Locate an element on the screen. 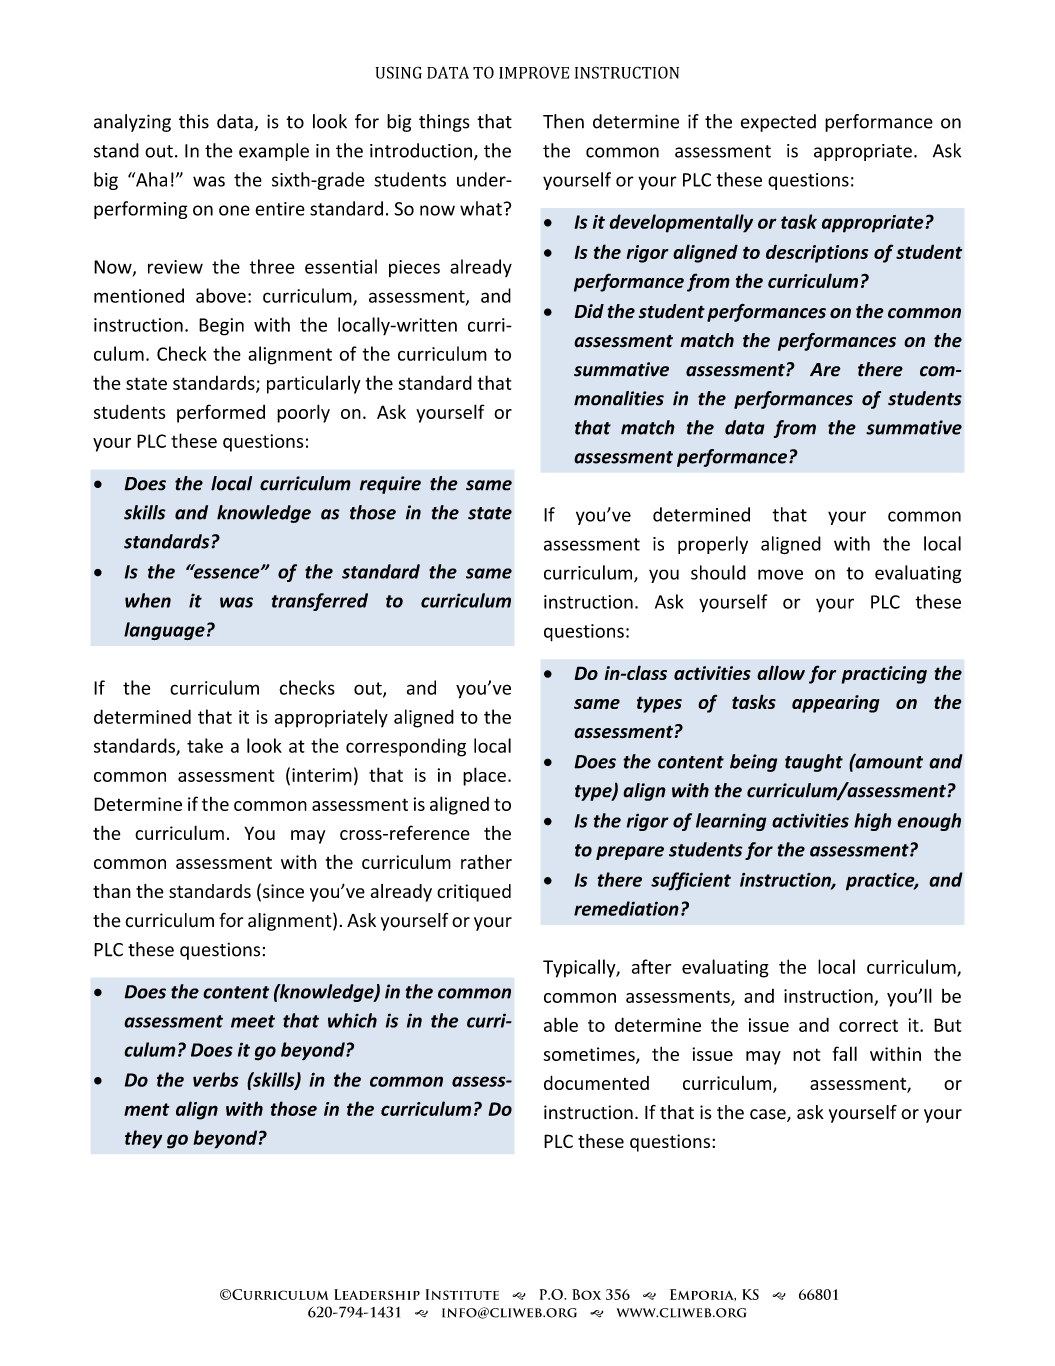 The height and width of the screenshot is (1366, 1055). Emporia is located at coordinates (703, 1295).
